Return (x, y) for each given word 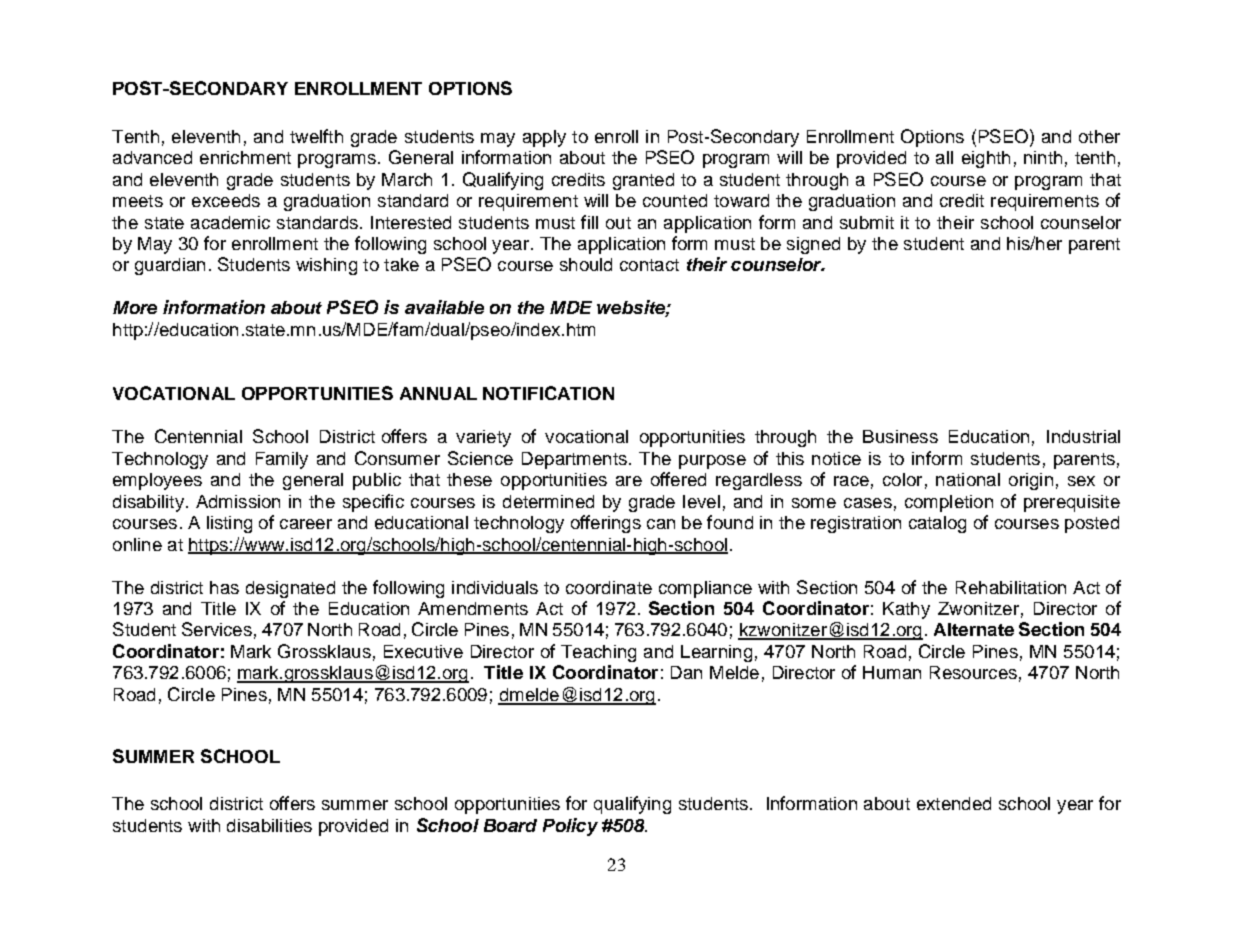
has (224, 587)
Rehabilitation (1011, 587)
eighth (986, 159)
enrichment (245, 157)
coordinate (609, 587)
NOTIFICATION (548, 393)
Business (900, 436)
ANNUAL (438, 393)
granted (643, 181)
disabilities (269, 825)
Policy (570, 827)
